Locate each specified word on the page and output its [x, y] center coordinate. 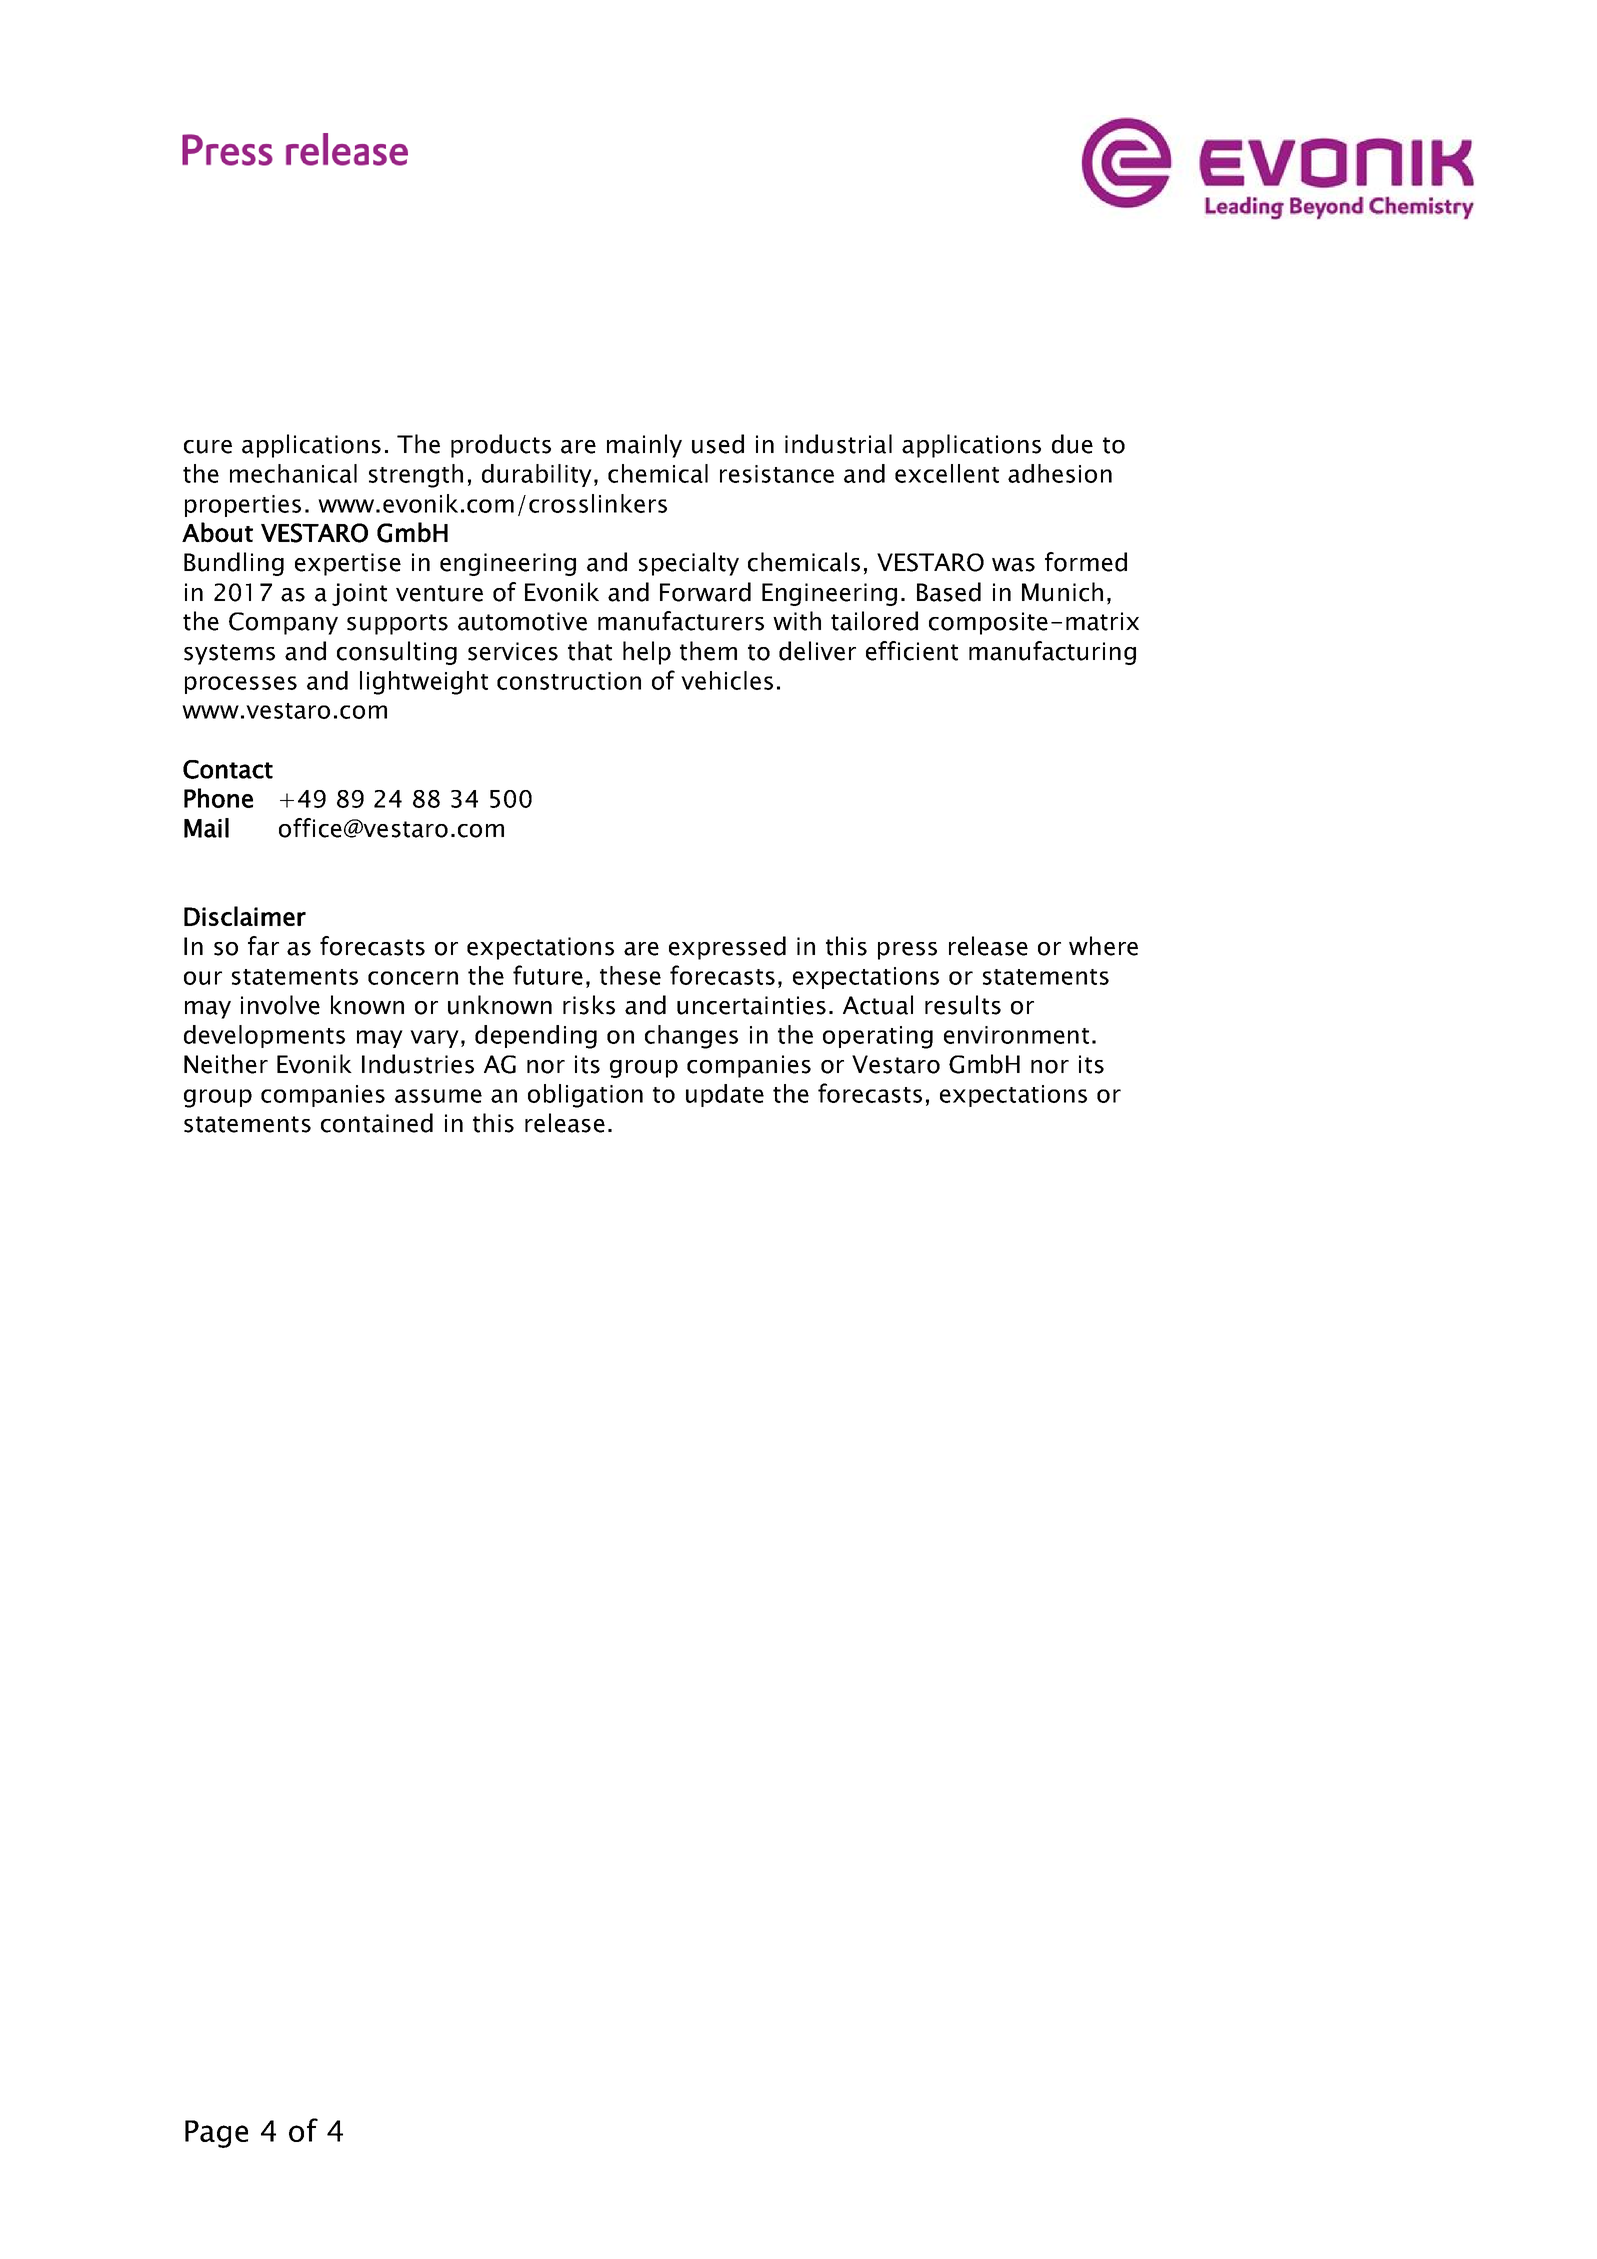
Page [216, 2134]
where [1103, 946]
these [630, 975]
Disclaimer [245, 916]
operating [878, 1037]
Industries [418, 1064]
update [725, 1095]
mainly [644, 446]
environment [1016, 1035]
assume [438, 1096]
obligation [585, 1096]
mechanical [293, 473]
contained [377, 1123]
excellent [947, 473]
